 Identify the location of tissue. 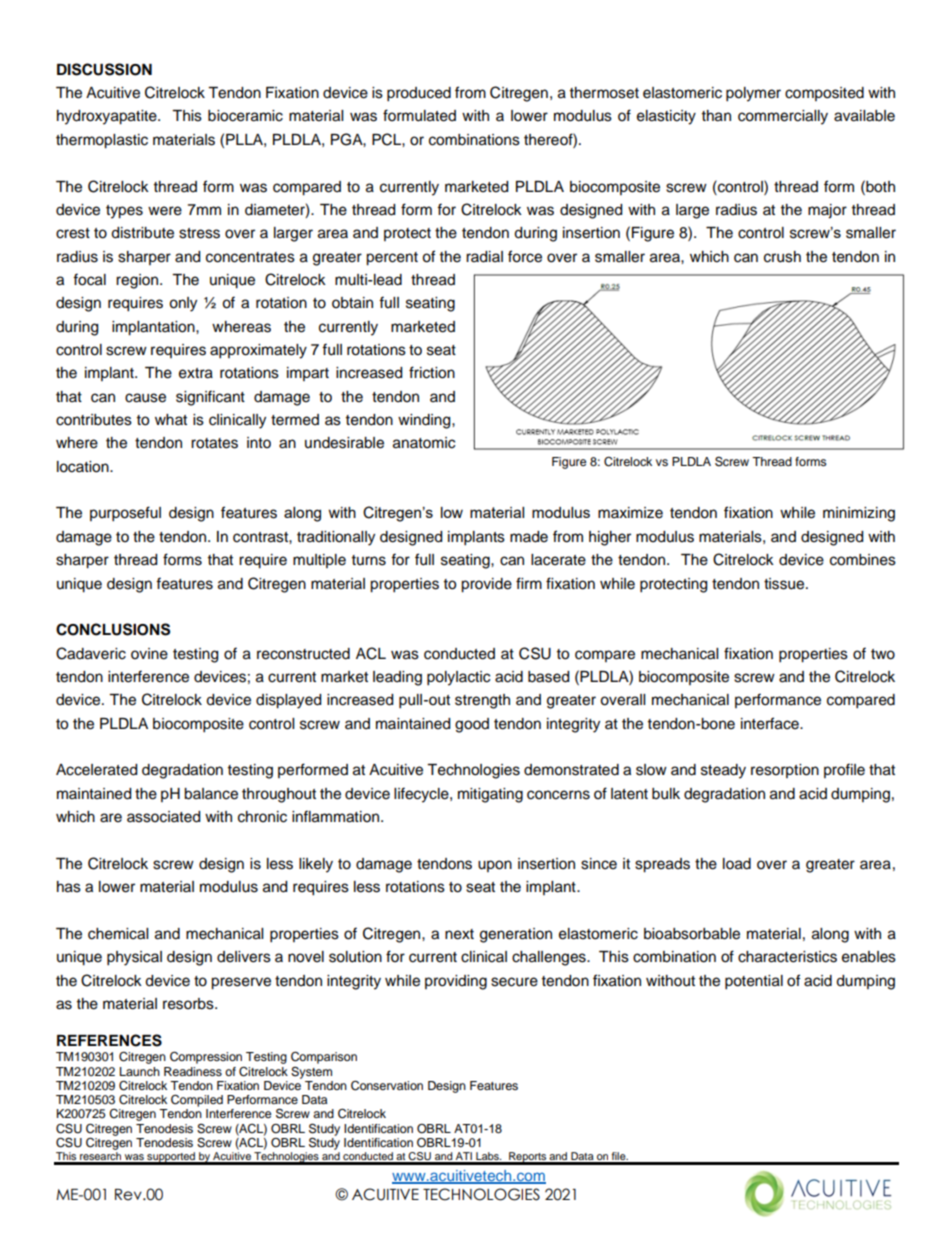
(785, 584).
